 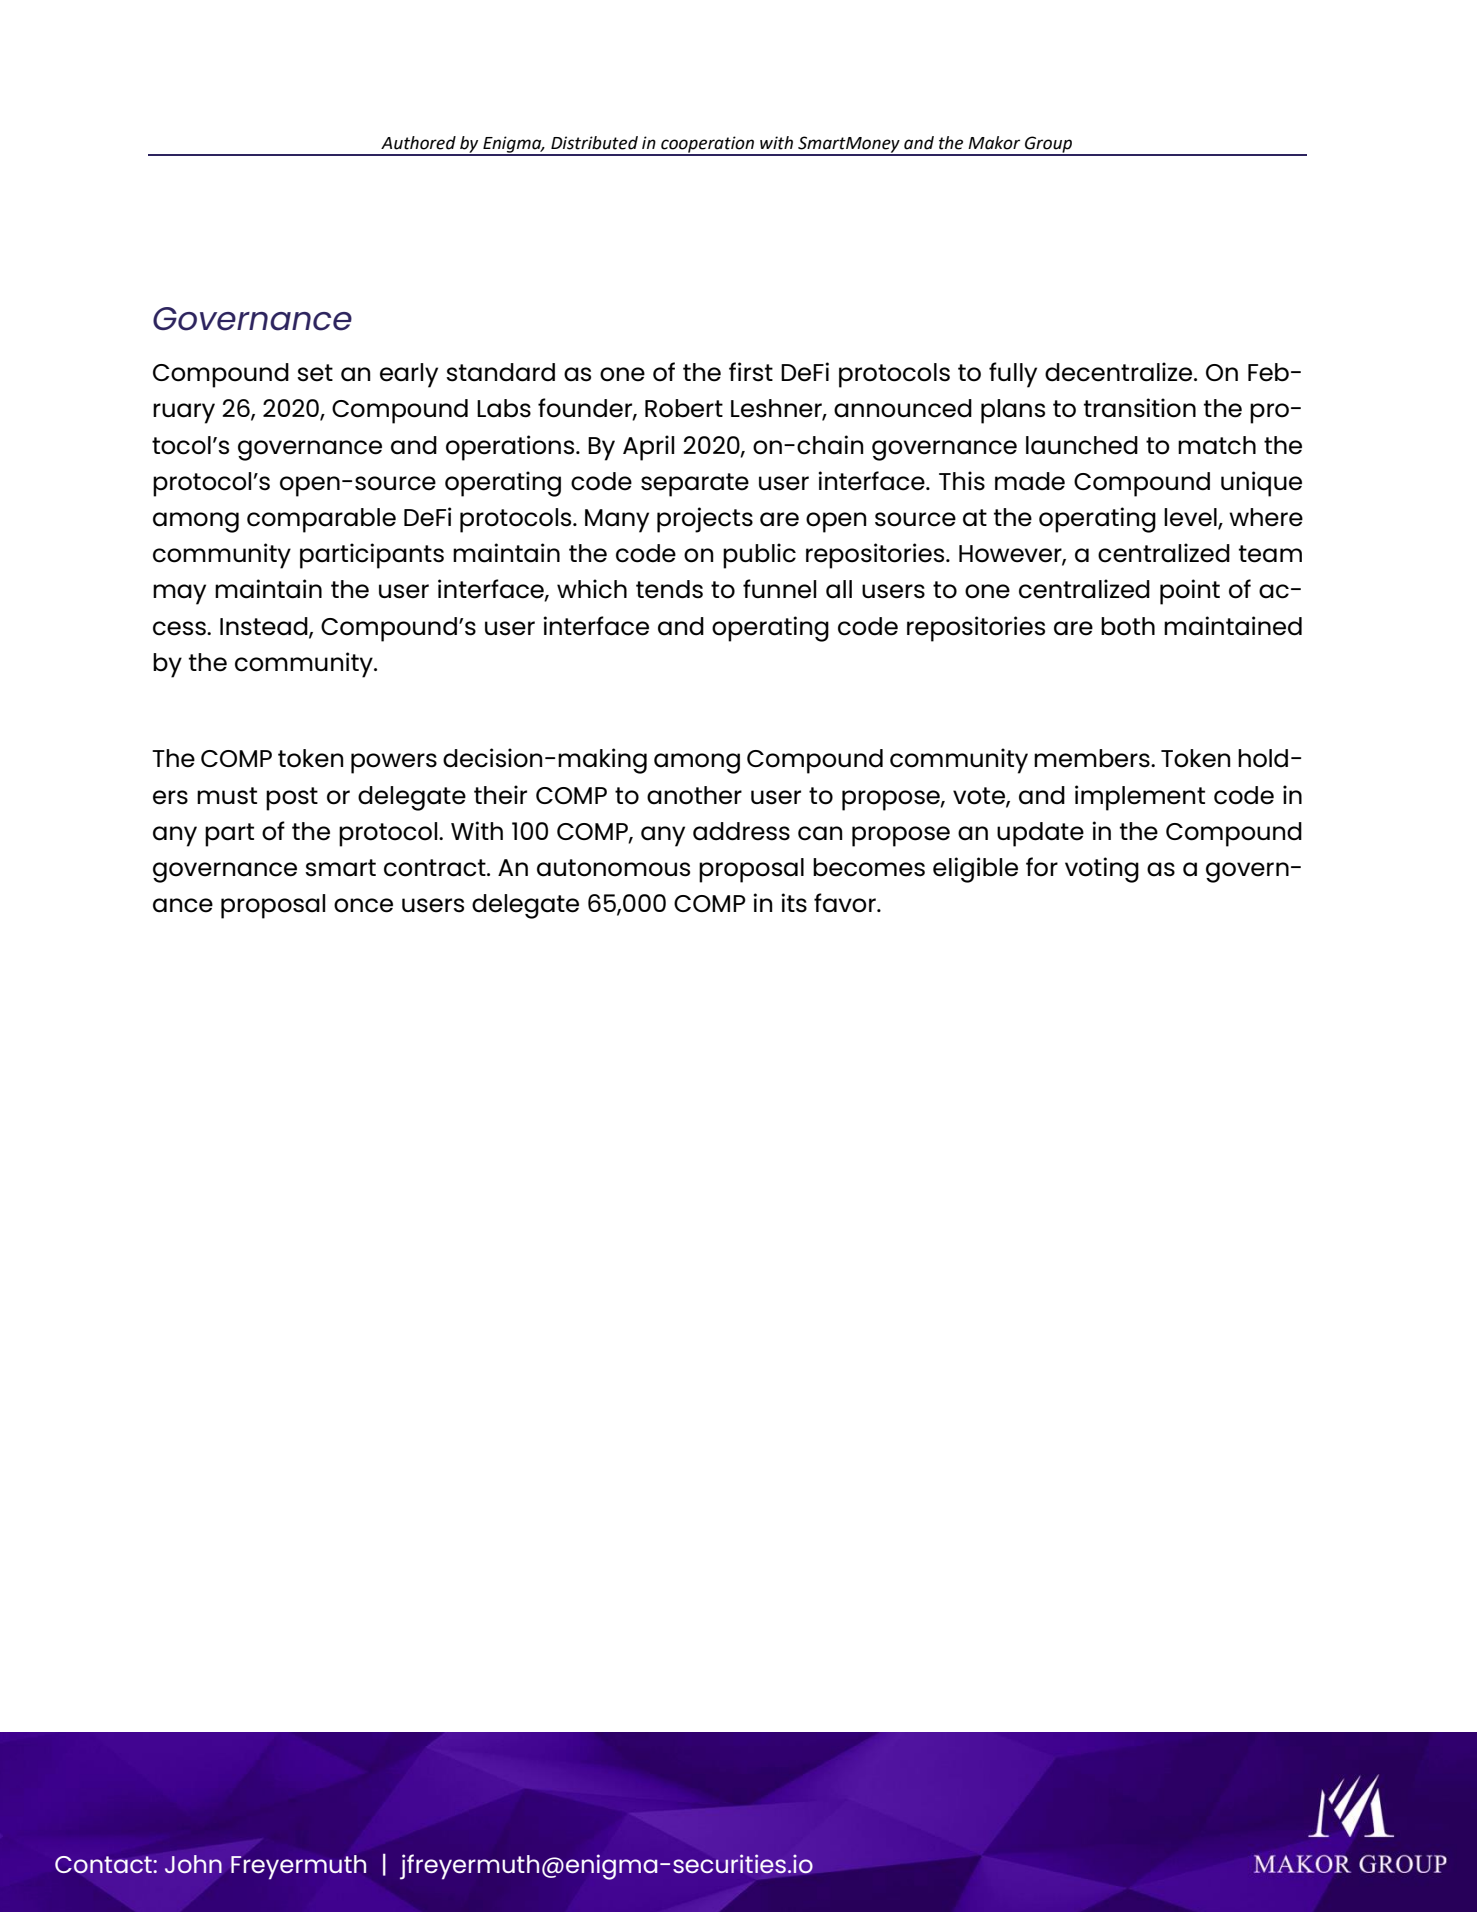 What do you see at coordinates (794, 903) in the screenshot?
I see `its` at bounding box center [794, 903].
